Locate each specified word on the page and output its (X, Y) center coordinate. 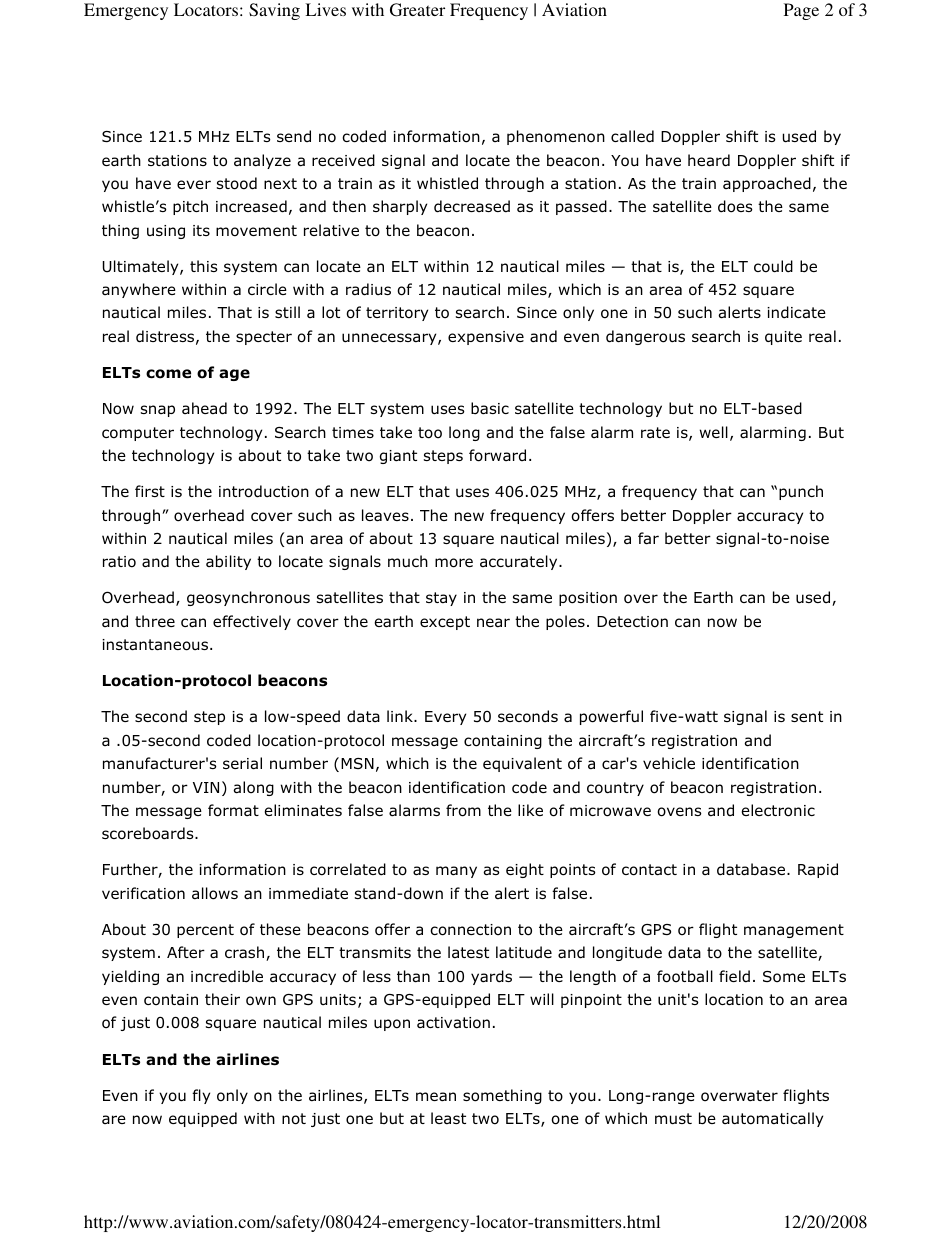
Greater (417, 10)
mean (436, 1097)
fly (201, 1096)
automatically (772, 1119)
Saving (274, 11)
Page (801, 11)
